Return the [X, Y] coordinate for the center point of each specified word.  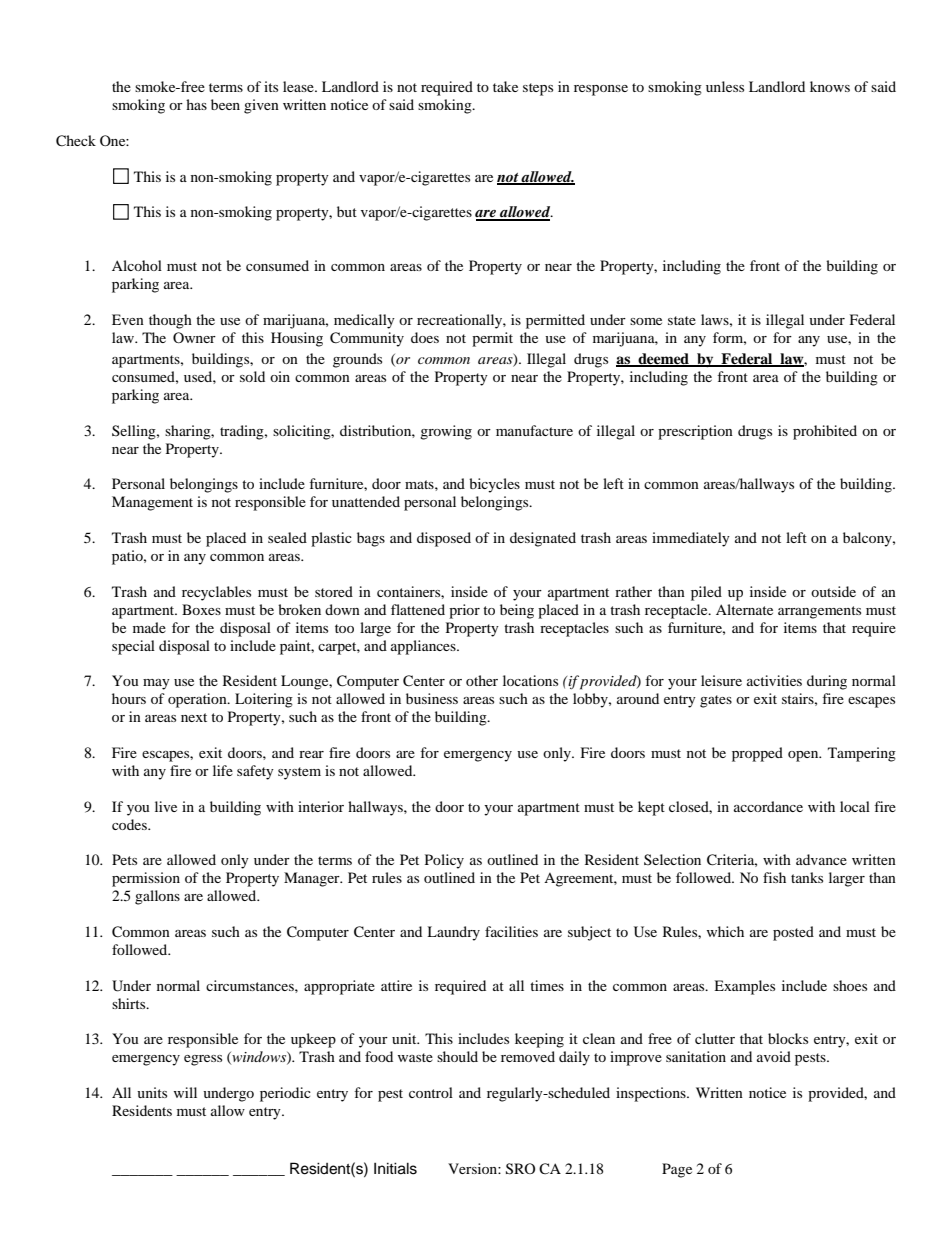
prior [464, 611]
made [149, 627]
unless [725, 86]
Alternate [744, 609]
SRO [520, 1169]
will [185, 1092]
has [196, 104]
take [505, 86]
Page [677, 1170]
